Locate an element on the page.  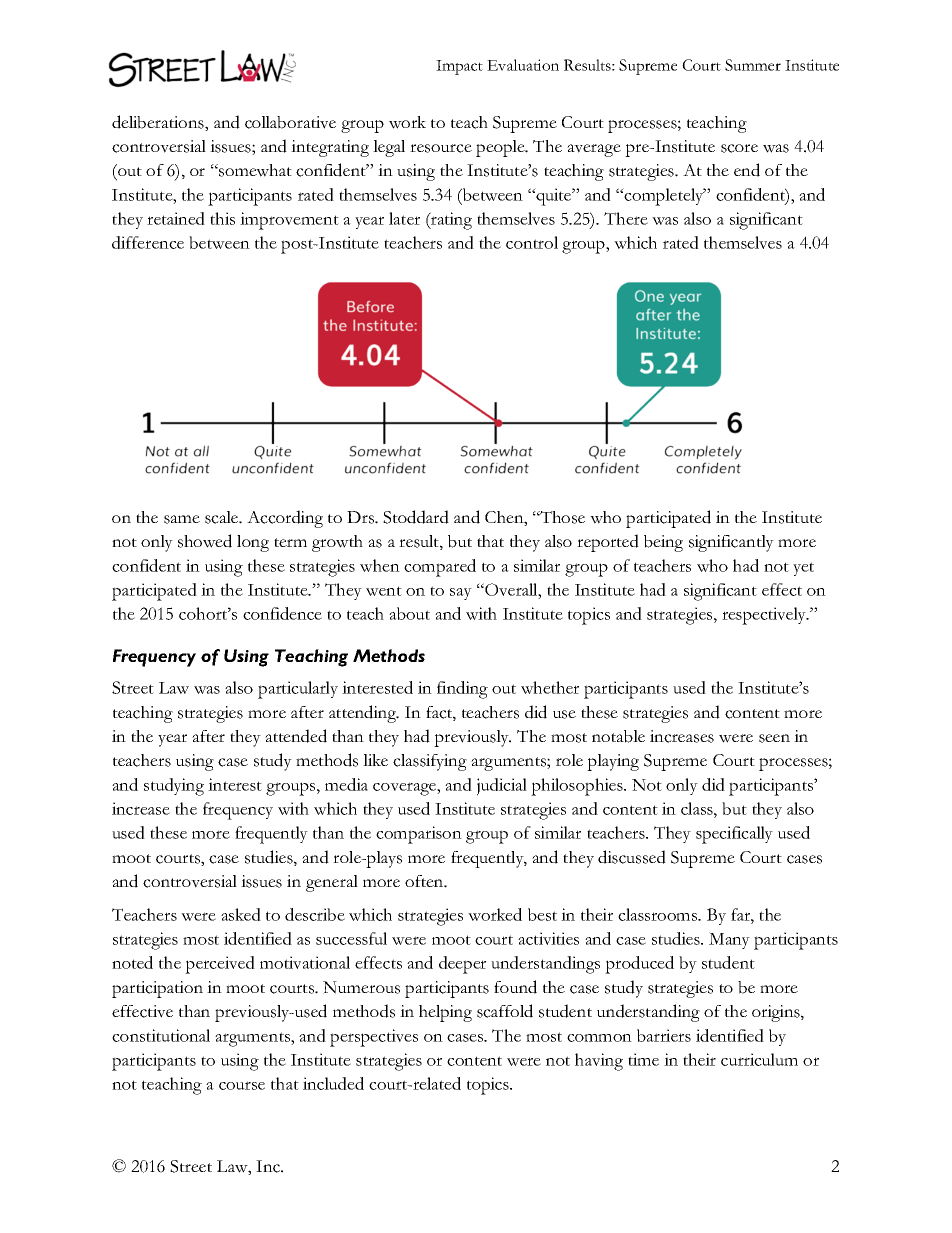
judicial is located at coordinates (502, 787).
